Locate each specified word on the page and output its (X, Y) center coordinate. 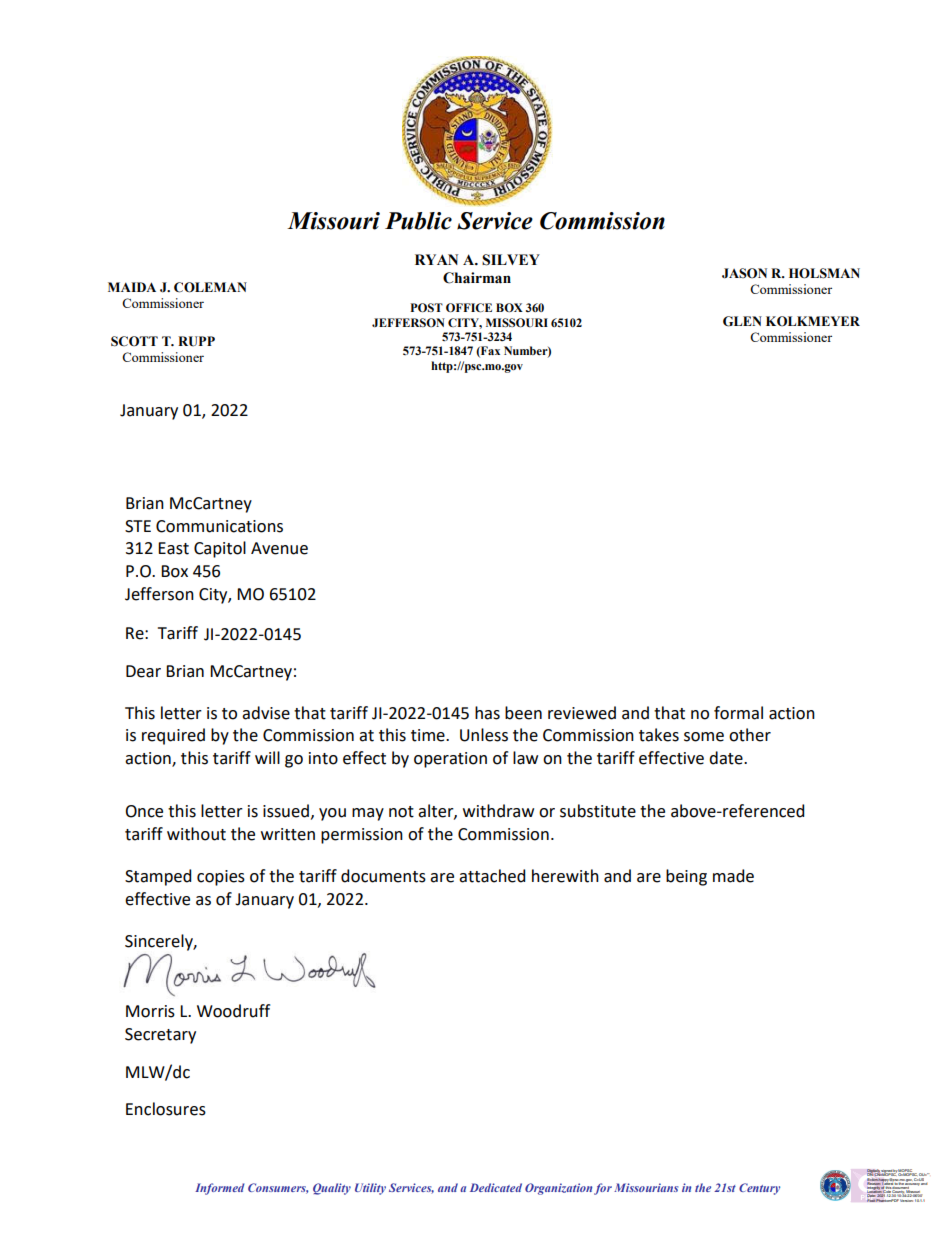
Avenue (279, 548)
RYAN (436, 259)
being (686, 877)
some (704, 737)
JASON (744, 273)
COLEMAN (210, 287)
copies (221, 878)
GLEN (742, 321)
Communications (219, 526)
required (173, 736)
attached (492, 876)
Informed (220, 1189)
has (487, 713)
